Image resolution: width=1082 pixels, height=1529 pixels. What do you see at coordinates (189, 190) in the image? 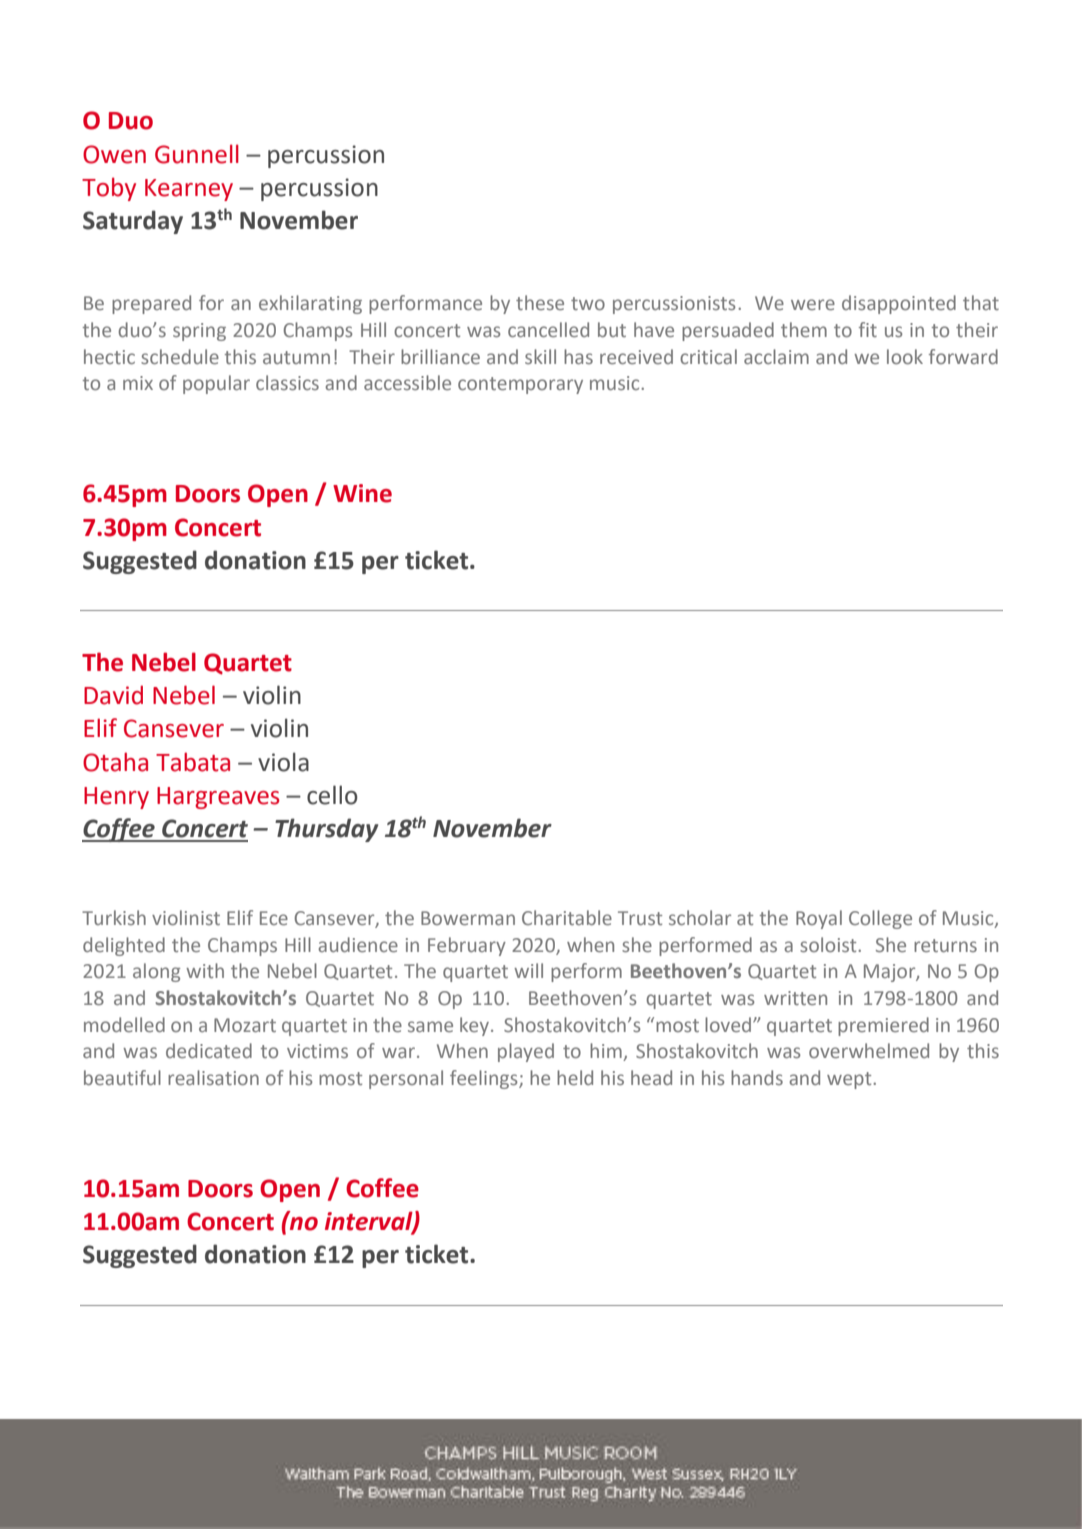
I see `Kearney` at bounding box center [189, 190].
